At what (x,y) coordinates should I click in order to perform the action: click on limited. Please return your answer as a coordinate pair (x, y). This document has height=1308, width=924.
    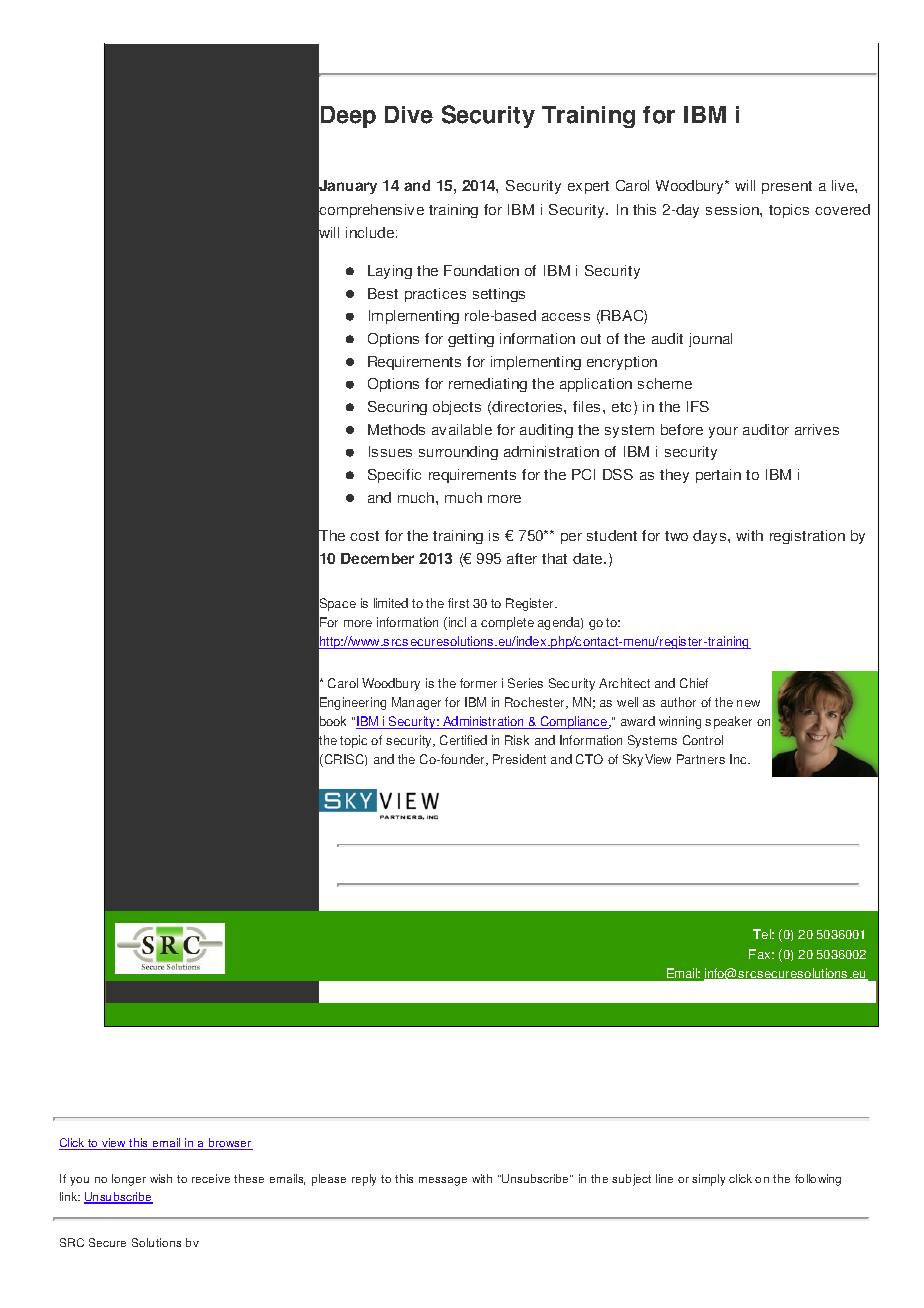
    Looking at the image, I should click on (391, 603).
